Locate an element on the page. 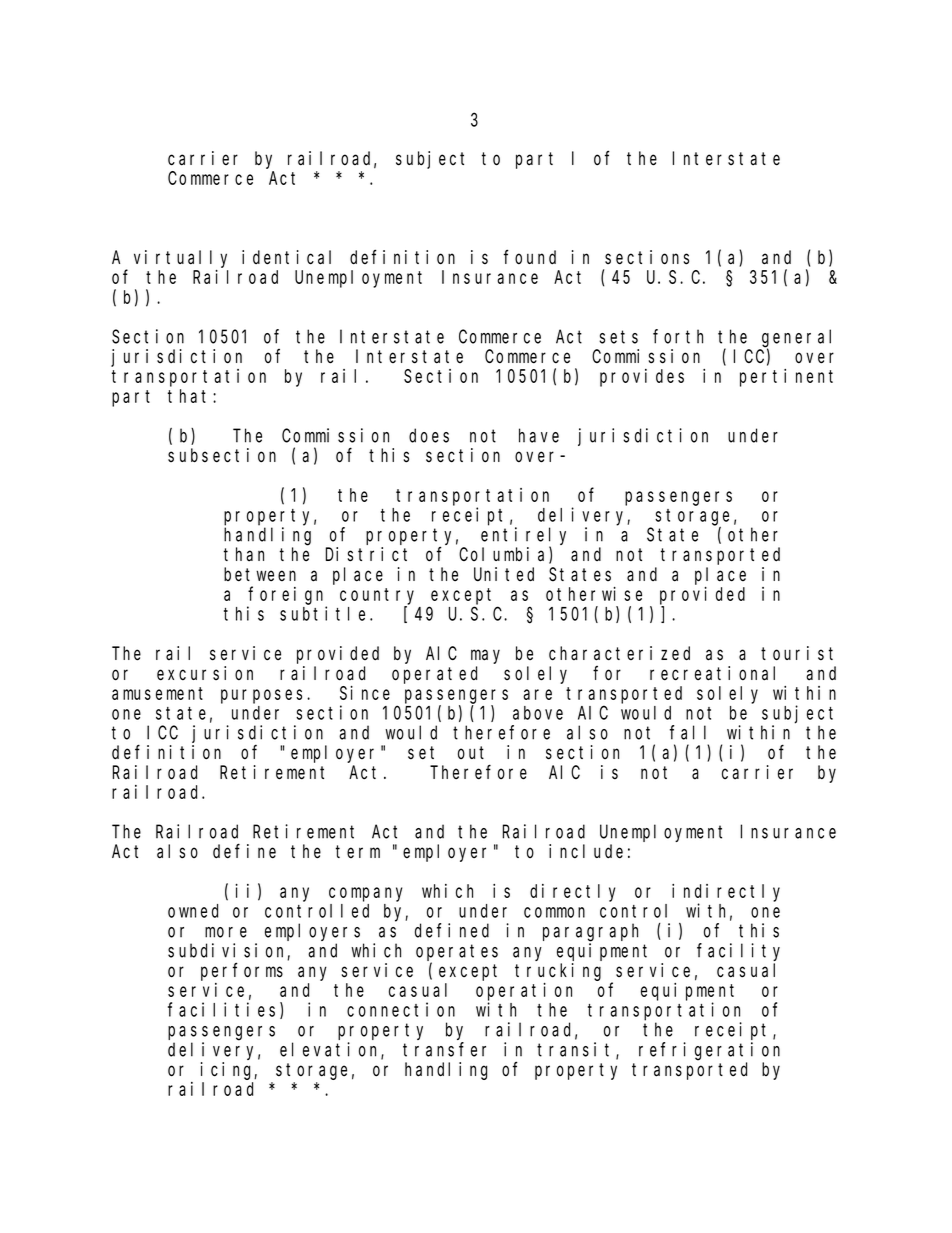  does is located at coordinates (429, 435).
